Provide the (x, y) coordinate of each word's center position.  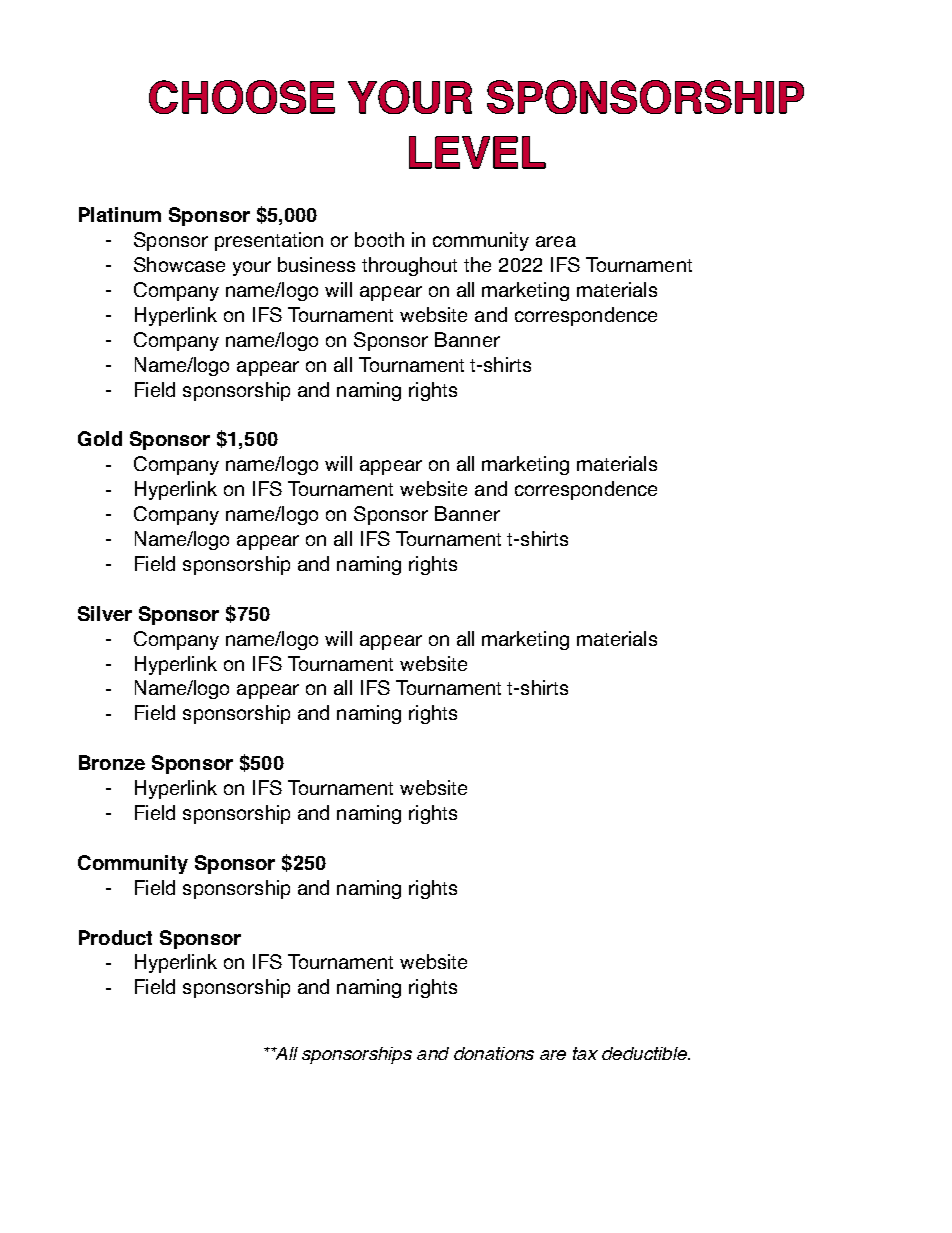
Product (115, 937)
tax (585, 1053)
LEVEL (477, 152)
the (477, 264)
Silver (105, 613)
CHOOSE (242, 97)
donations (494, 1053)
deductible (645, 1053)
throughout (409, 266)
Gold (100, 438)
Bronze (112, 762)
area (556, 241)
